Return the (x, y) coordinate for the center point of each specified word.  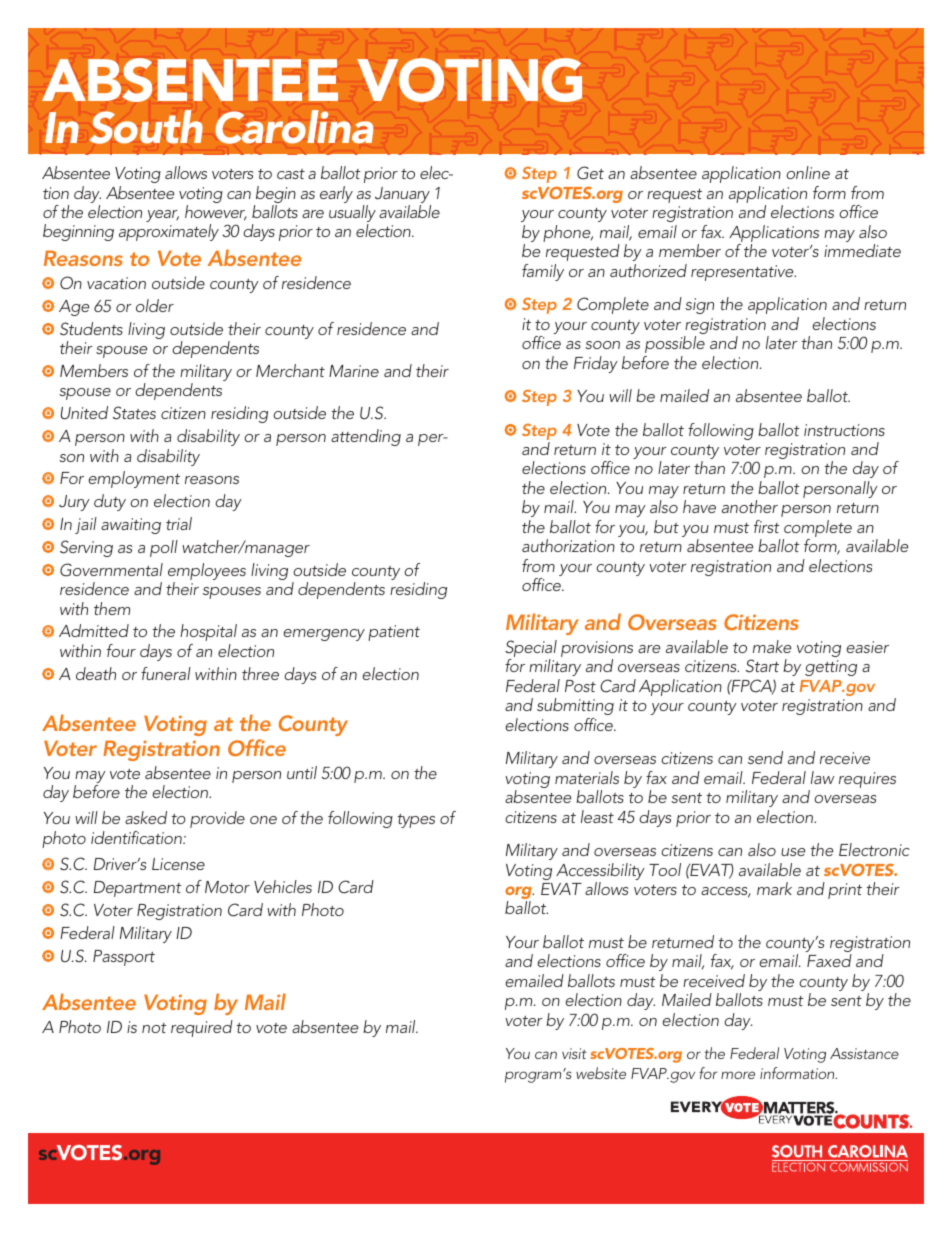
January (403, 196)
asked (146, 817)
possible (675, 344)
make (772, 646)
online (808, 172)
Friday (596, 364)
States (134, 413)
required (202, 1028)
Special (531, 650)
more (738, 1075)
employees (207, 573)
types (416, 821)
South (146, 127)
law (822, 777)
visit (574, 1053)
